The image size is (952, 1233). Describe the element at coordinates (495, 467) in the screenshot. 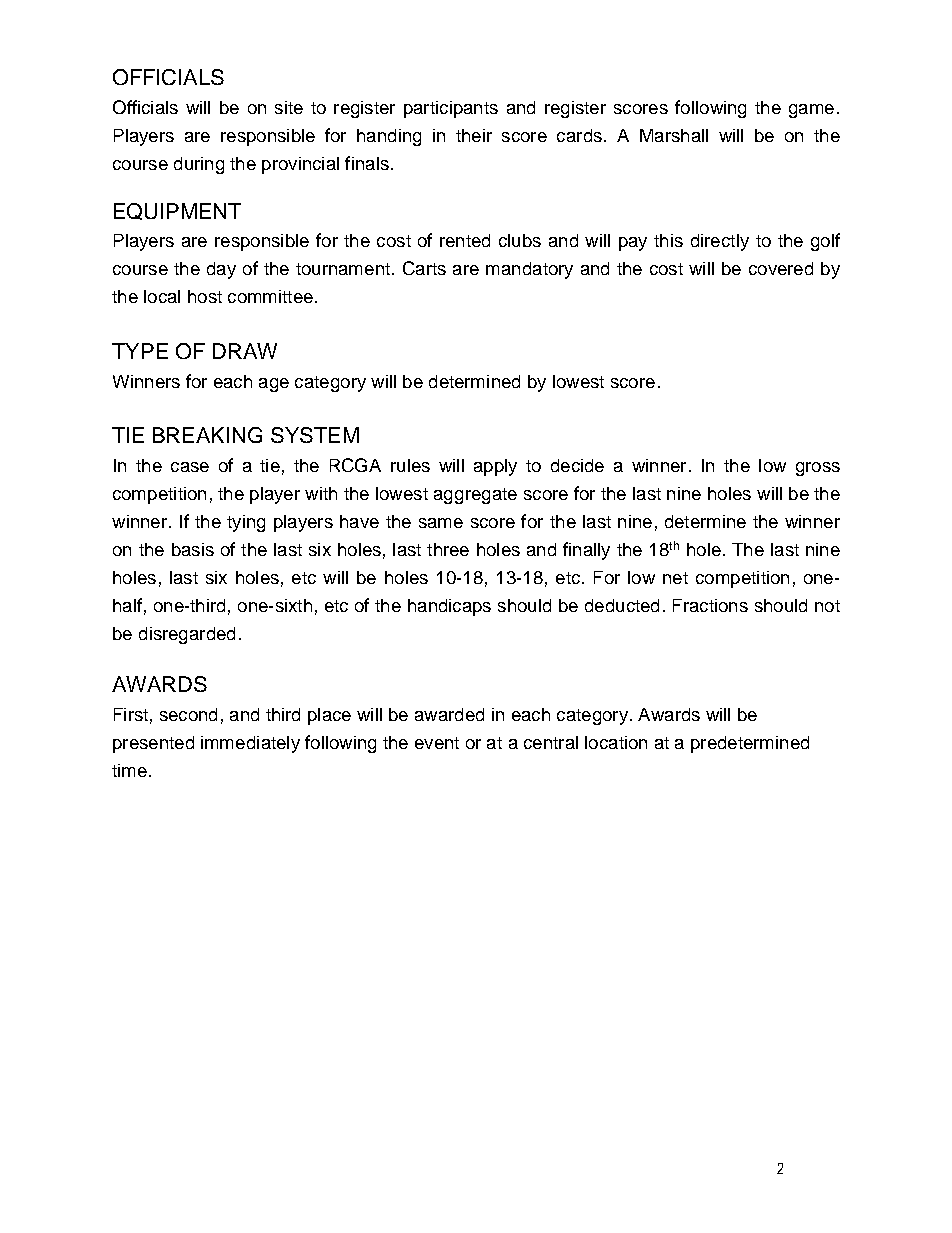

I see `apply` at that location.
